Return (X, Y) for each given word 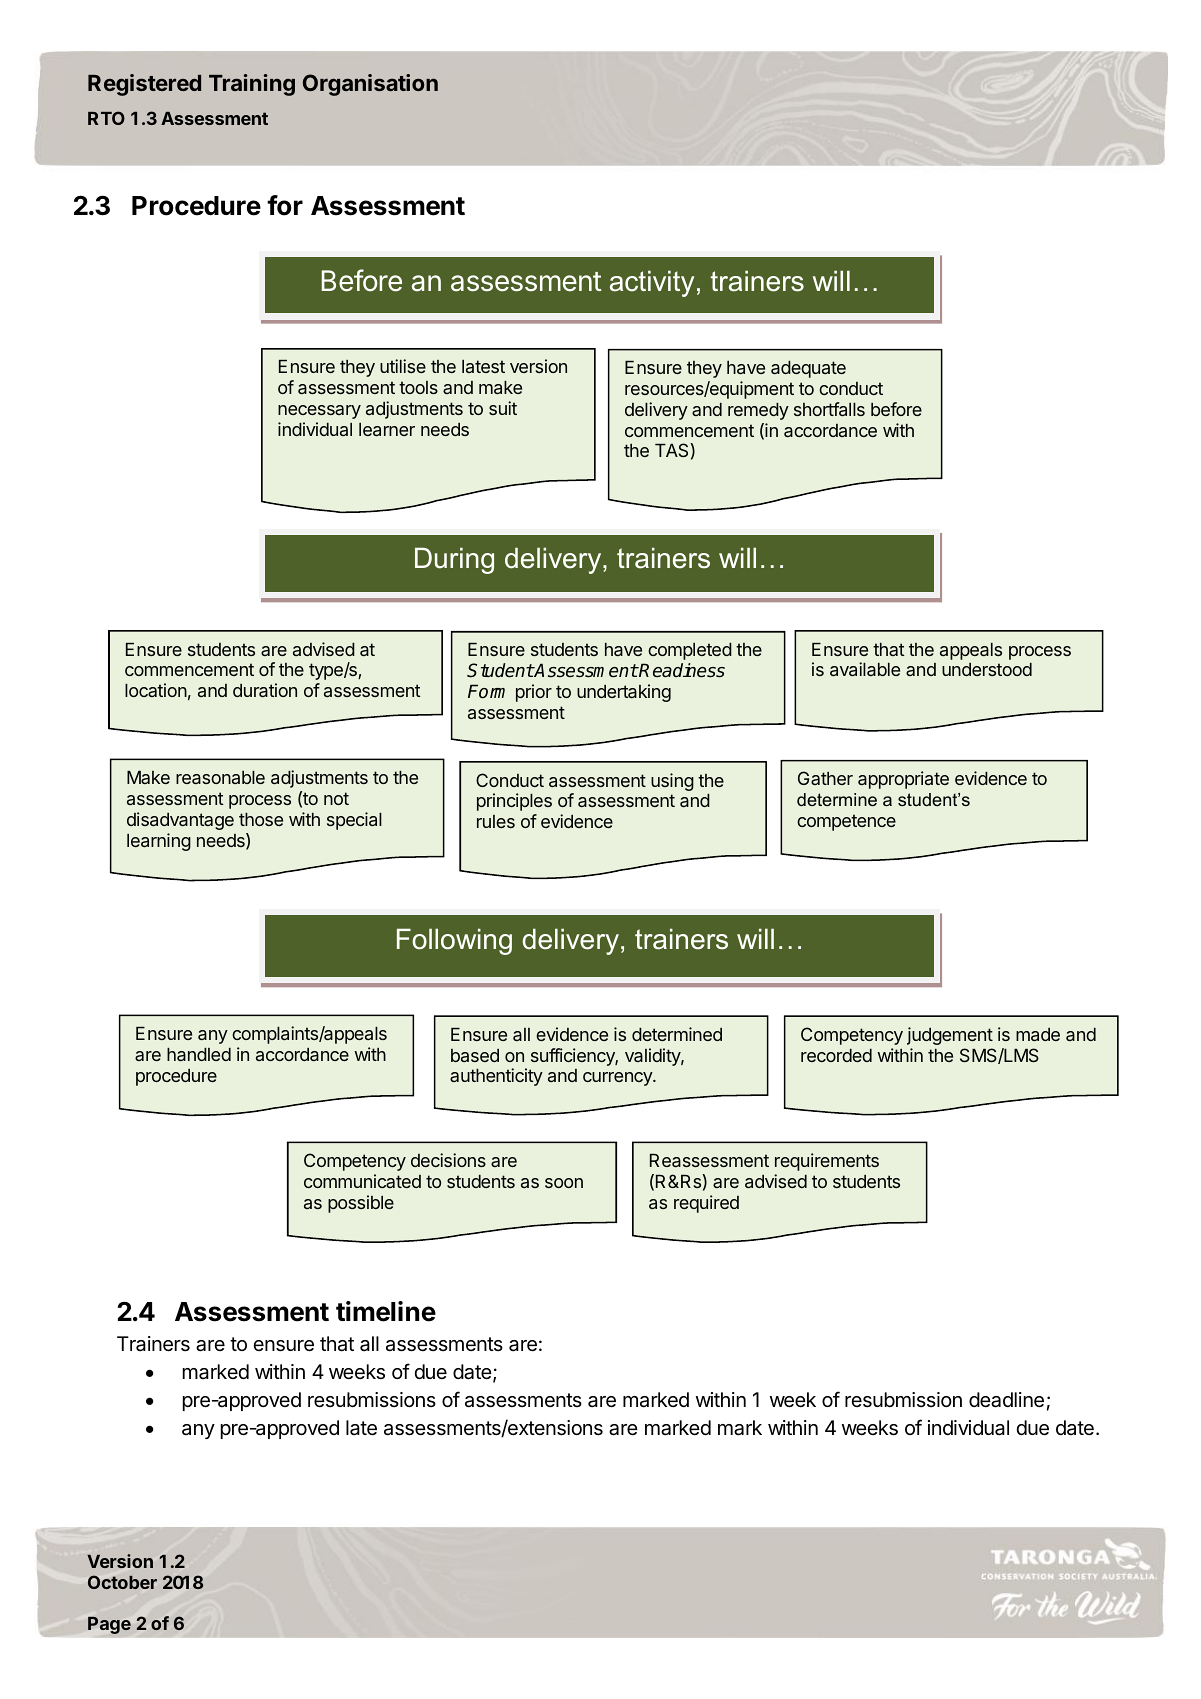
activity (652, 283)
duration (265, 690)
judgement (950, 1036)
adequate (808, 369)
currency (618, 1079)
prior (534, 693)
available (865, 669)
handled (199, 1054)
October (122, 1582)
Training (252, 85)
